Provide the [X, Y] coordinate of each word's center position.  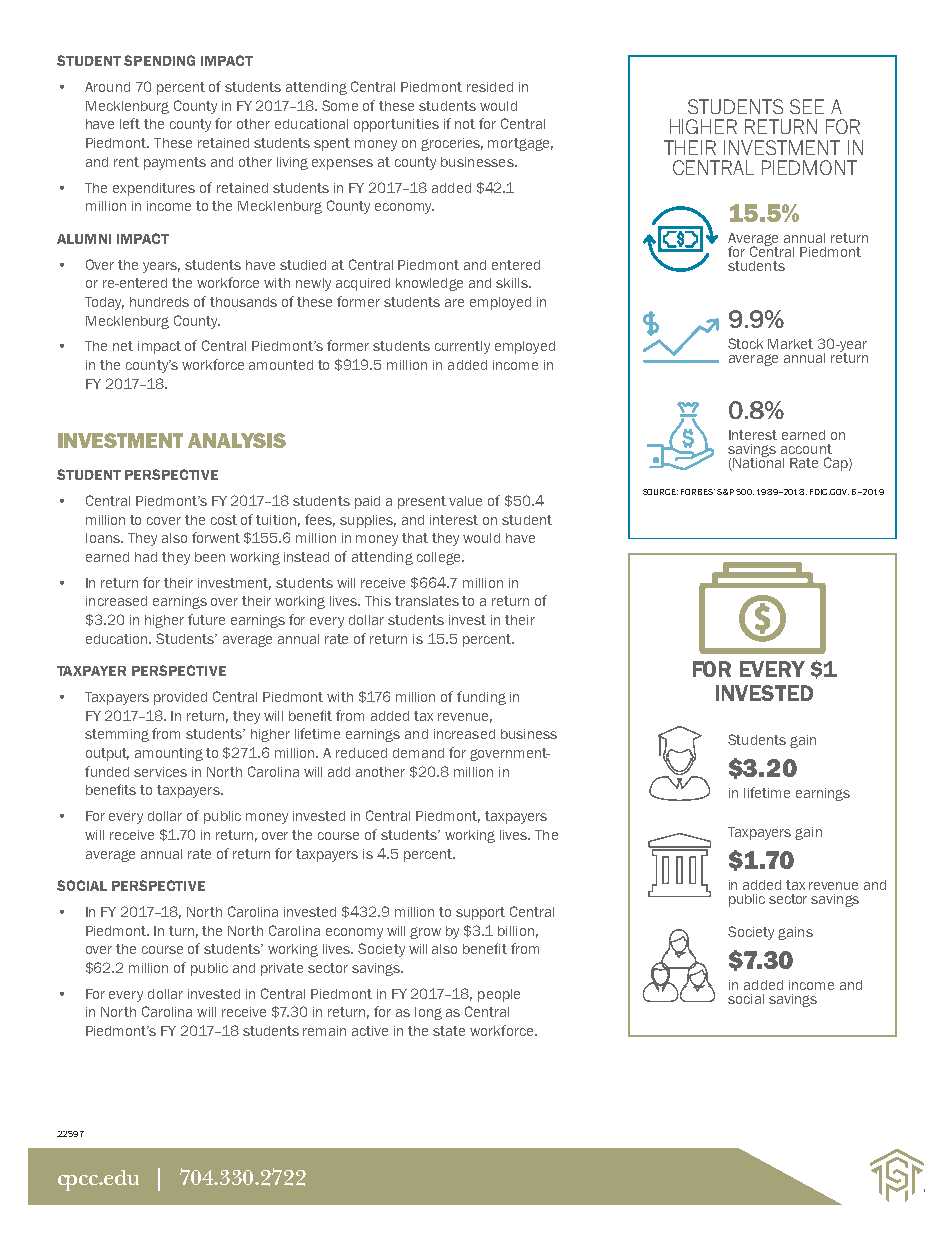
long [428, 1013]
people [499, 995]
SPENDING [159, 60]
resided [490, 87]
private [282, 969]
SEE [807, 106]
